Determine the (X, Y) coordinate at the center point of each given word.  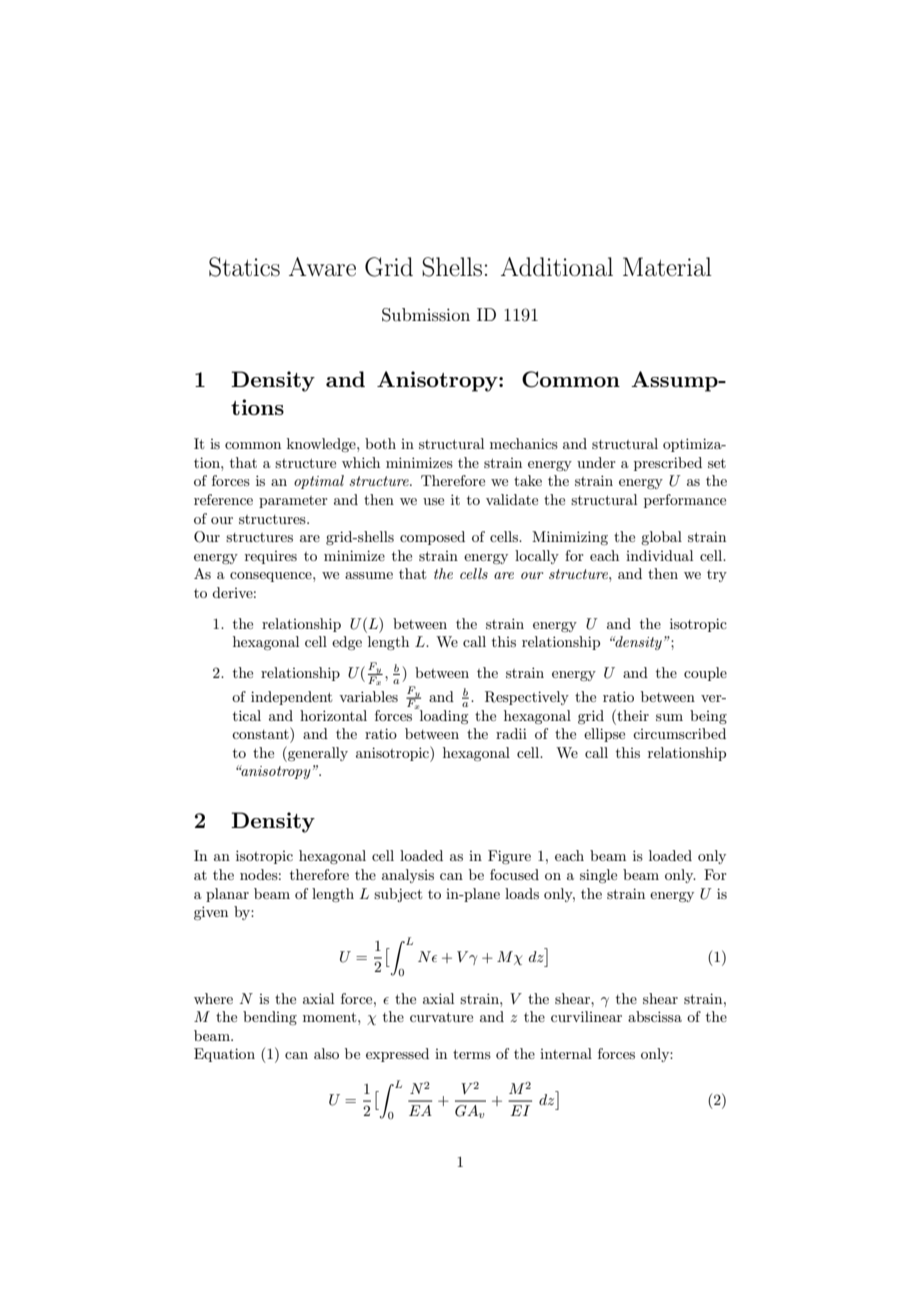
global (661, 538)
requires (271, 557)
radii (511, 733)
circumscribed (679, 733)
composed (432, 538)
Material (667, 267)
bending (270, 1018)
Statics (244, 267)
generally (317, 754)
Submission (426, 315)
